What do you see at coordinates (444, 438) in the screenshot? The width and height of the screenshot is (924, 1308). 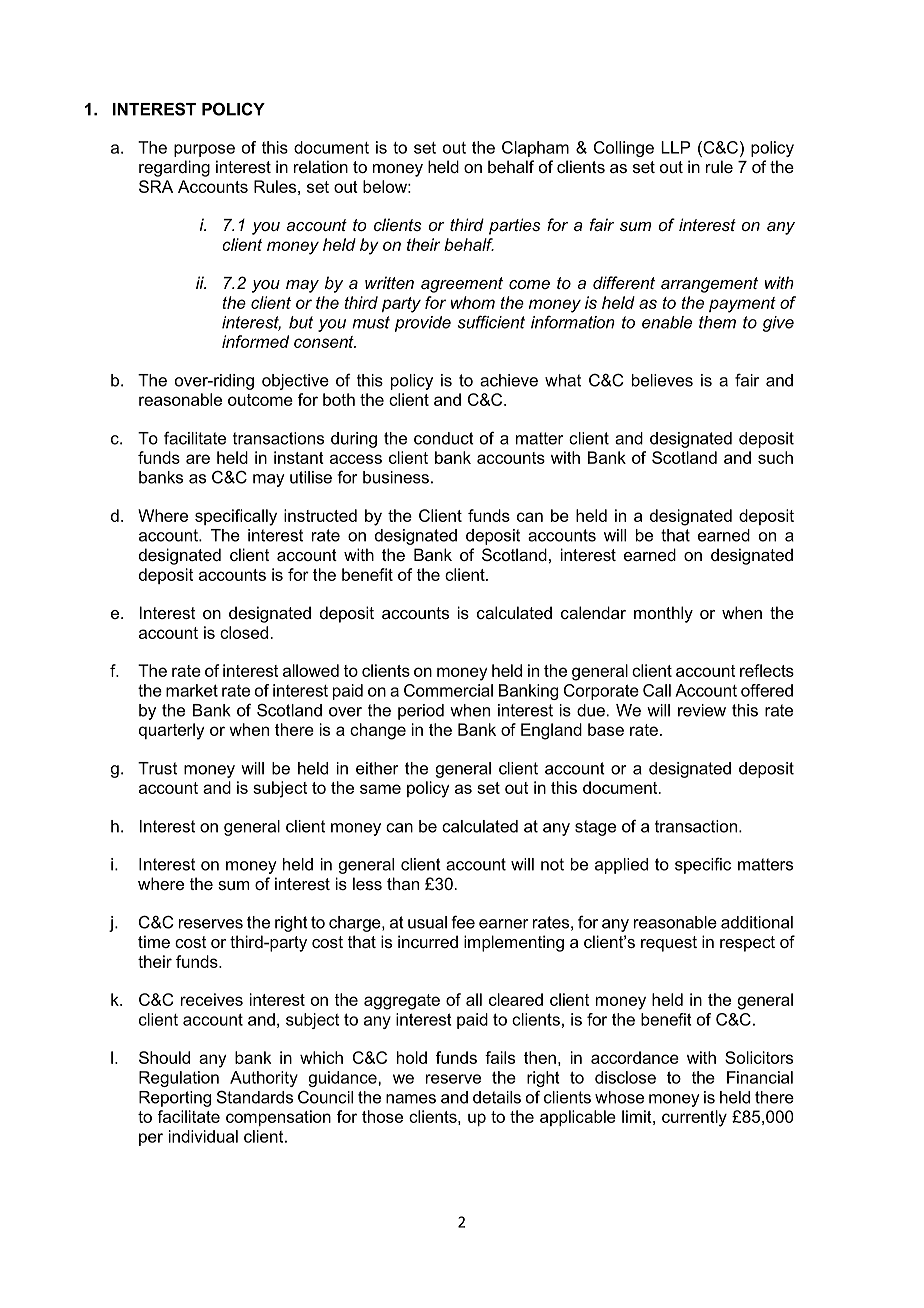 I see `conduct` at bounding box center [444, 438].
